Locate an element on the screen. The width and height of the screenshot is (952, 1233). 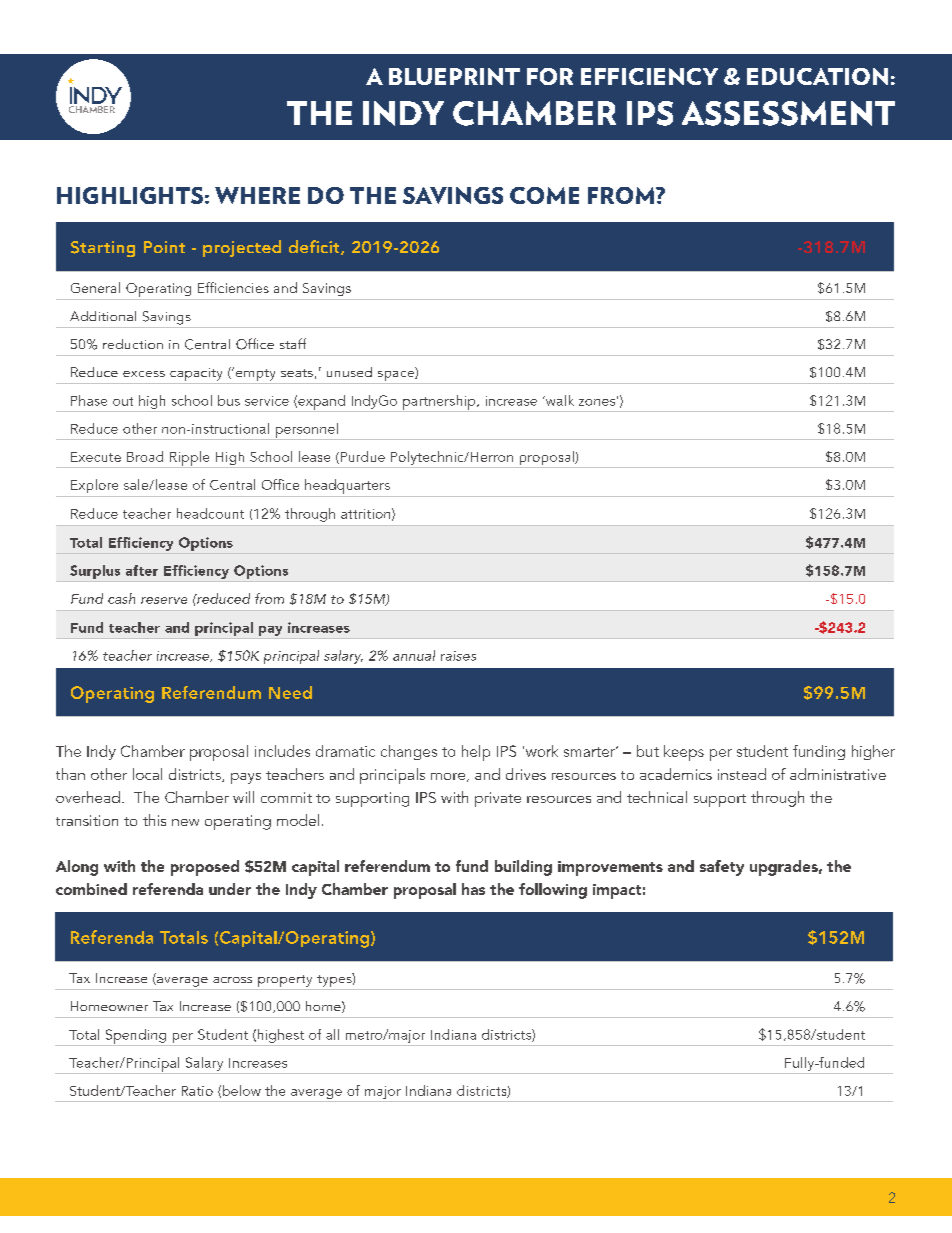
walk is located at coordinates (559, 400).
